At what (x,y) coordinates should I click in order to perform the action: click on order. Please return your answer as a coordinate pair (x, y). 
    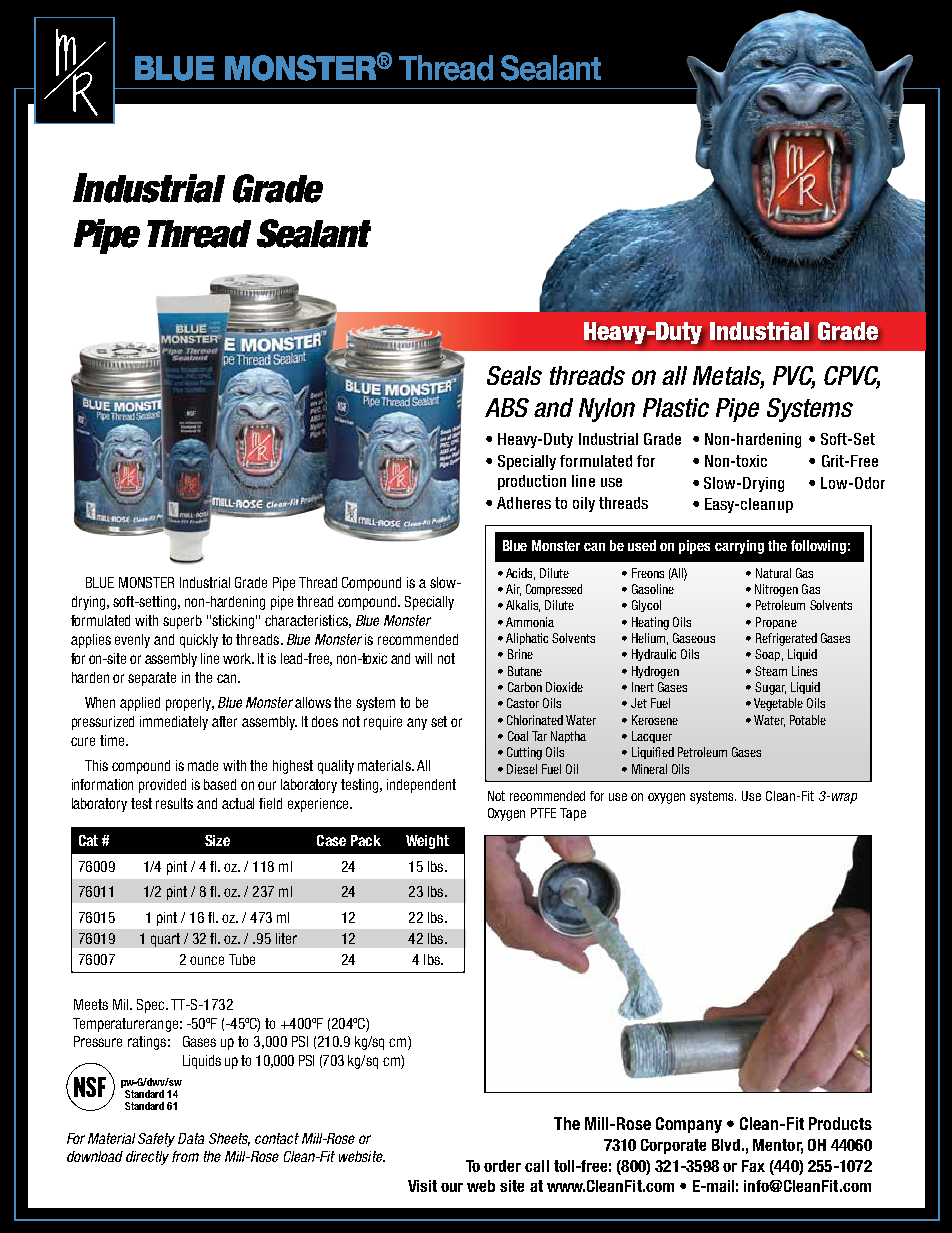
    Looking at the image, I should click on (502, 1166).
